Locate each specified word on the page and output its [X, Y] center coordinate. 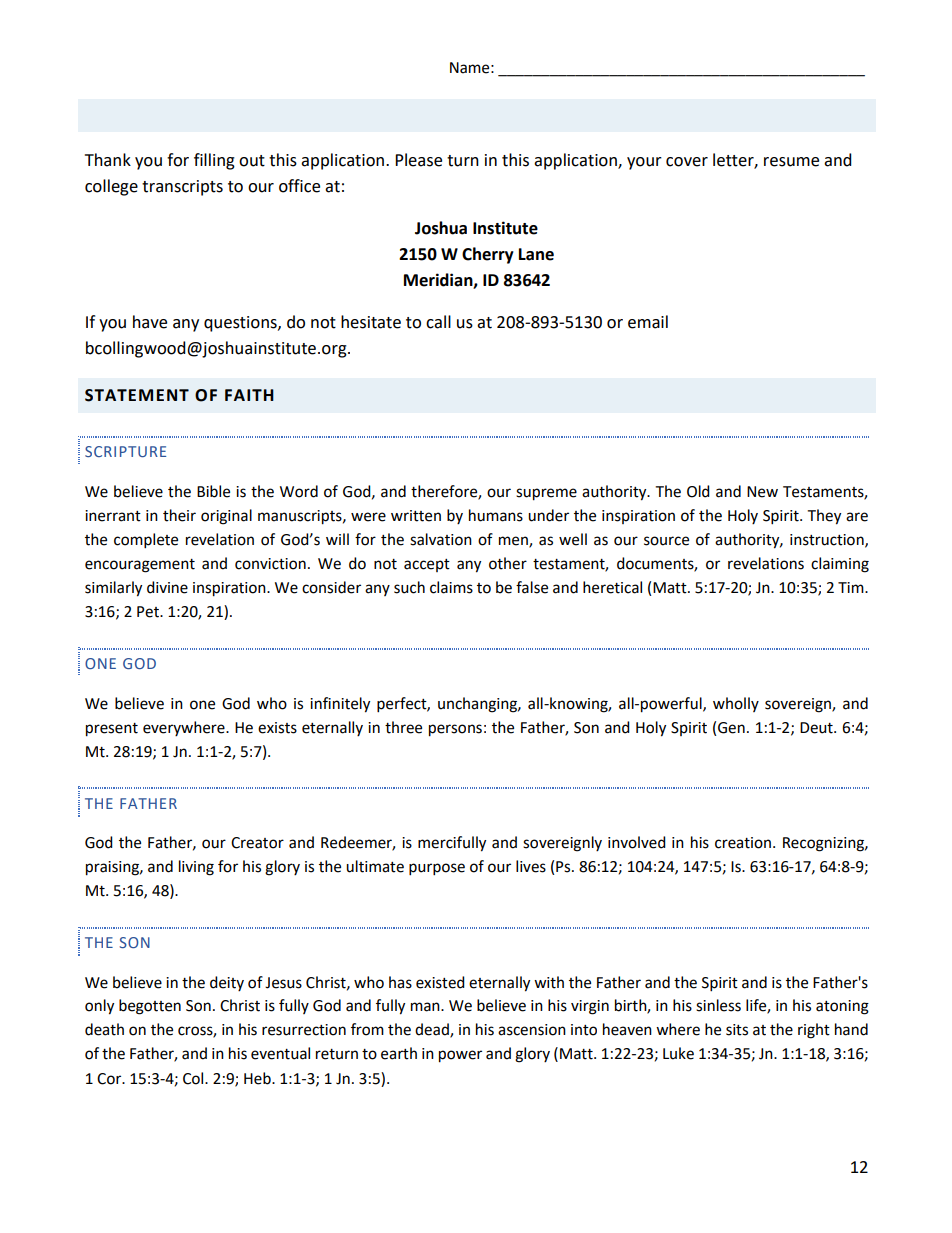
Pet [149, 612]
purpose [437, 869]
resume [791, 162]
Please [418, 160]
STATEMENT [137, 395]
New [762, 492]
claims [451, 587]
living [196, 868]
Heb [258, 1078]
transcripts [182, 188]
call [438, 322]
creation [743, 843]
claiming [840, 565]
